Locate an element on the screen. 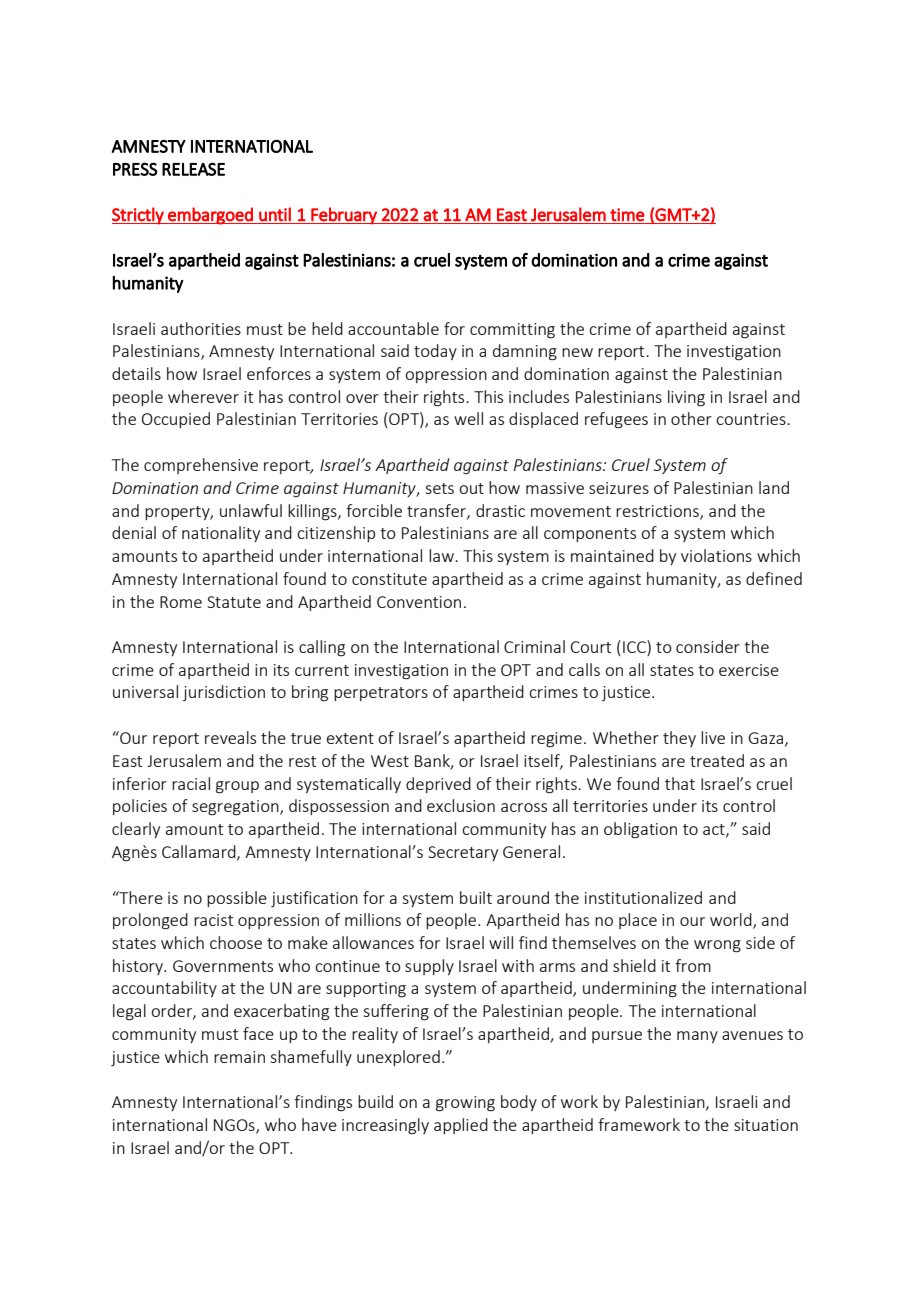 This screenshot has width=924, height=1308. jurisdiction is located at coordinates (224, 693).
